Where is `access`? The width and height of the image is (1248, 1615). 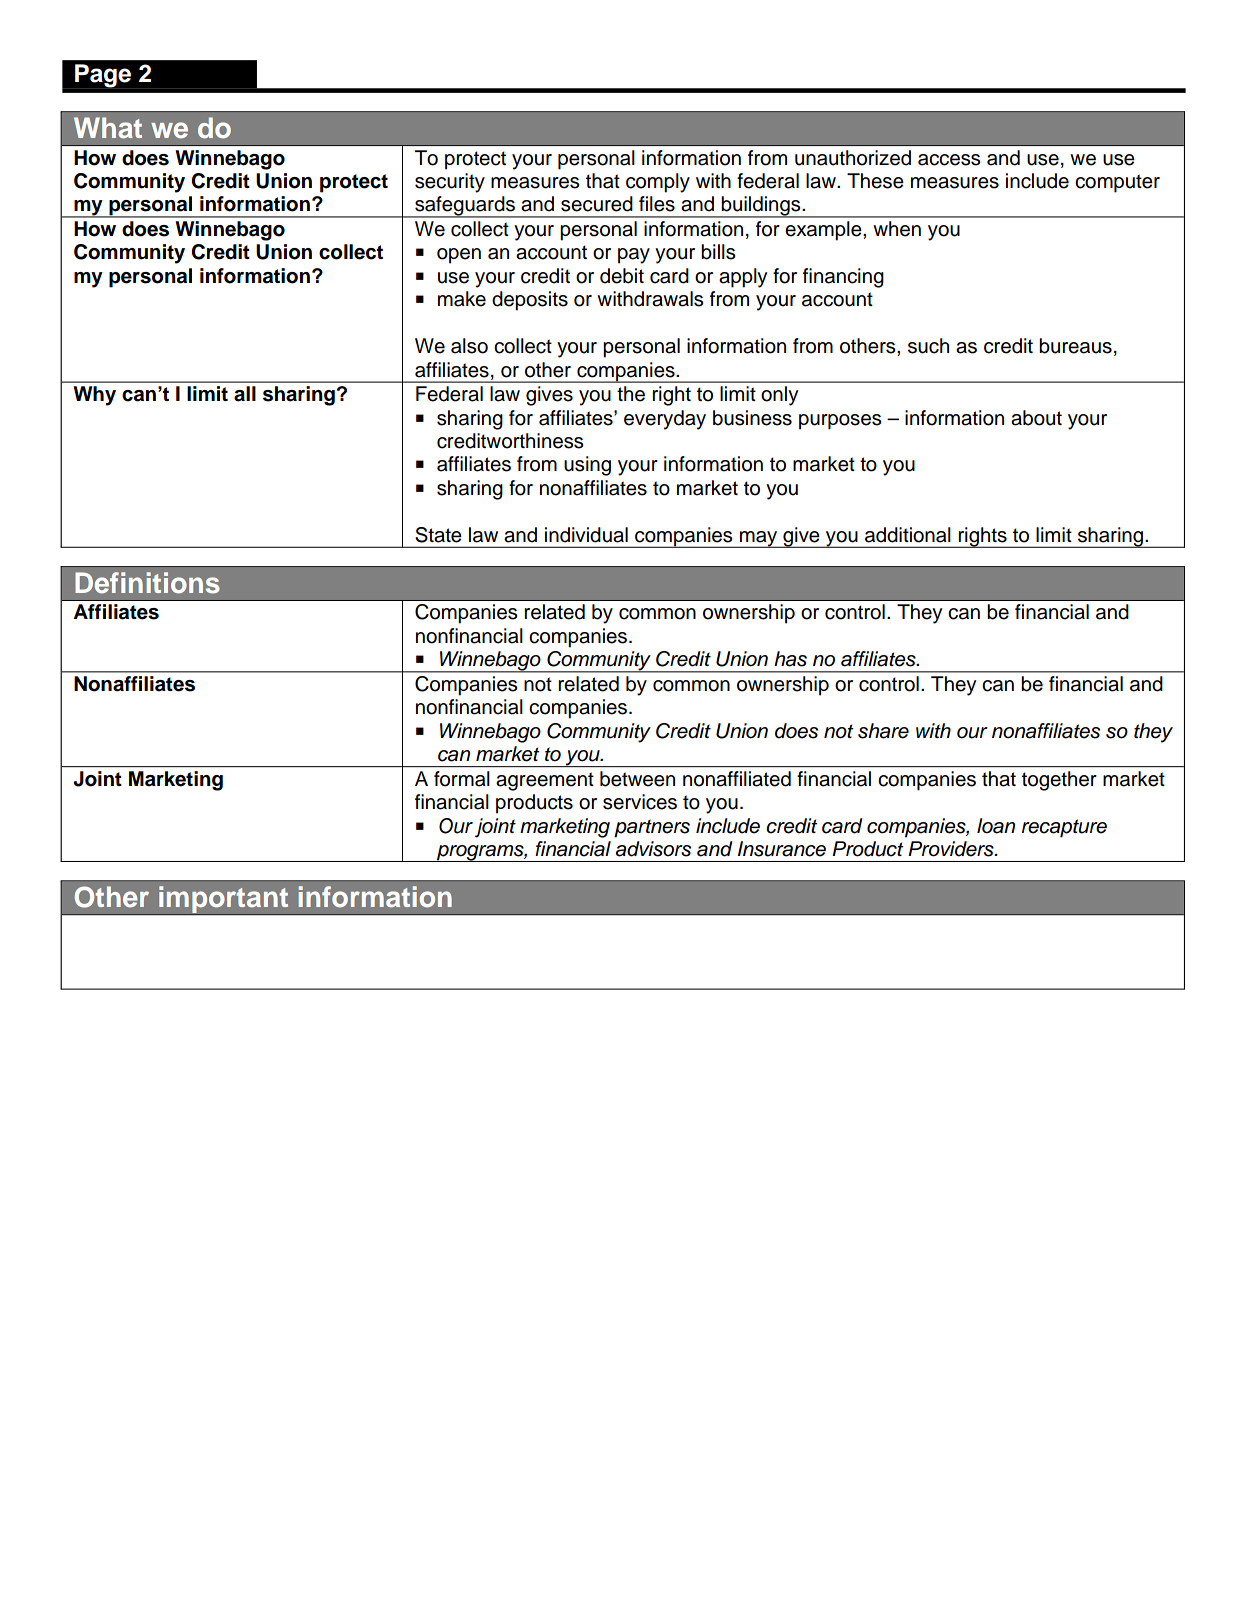
access is located at coordinates (949, 160).
